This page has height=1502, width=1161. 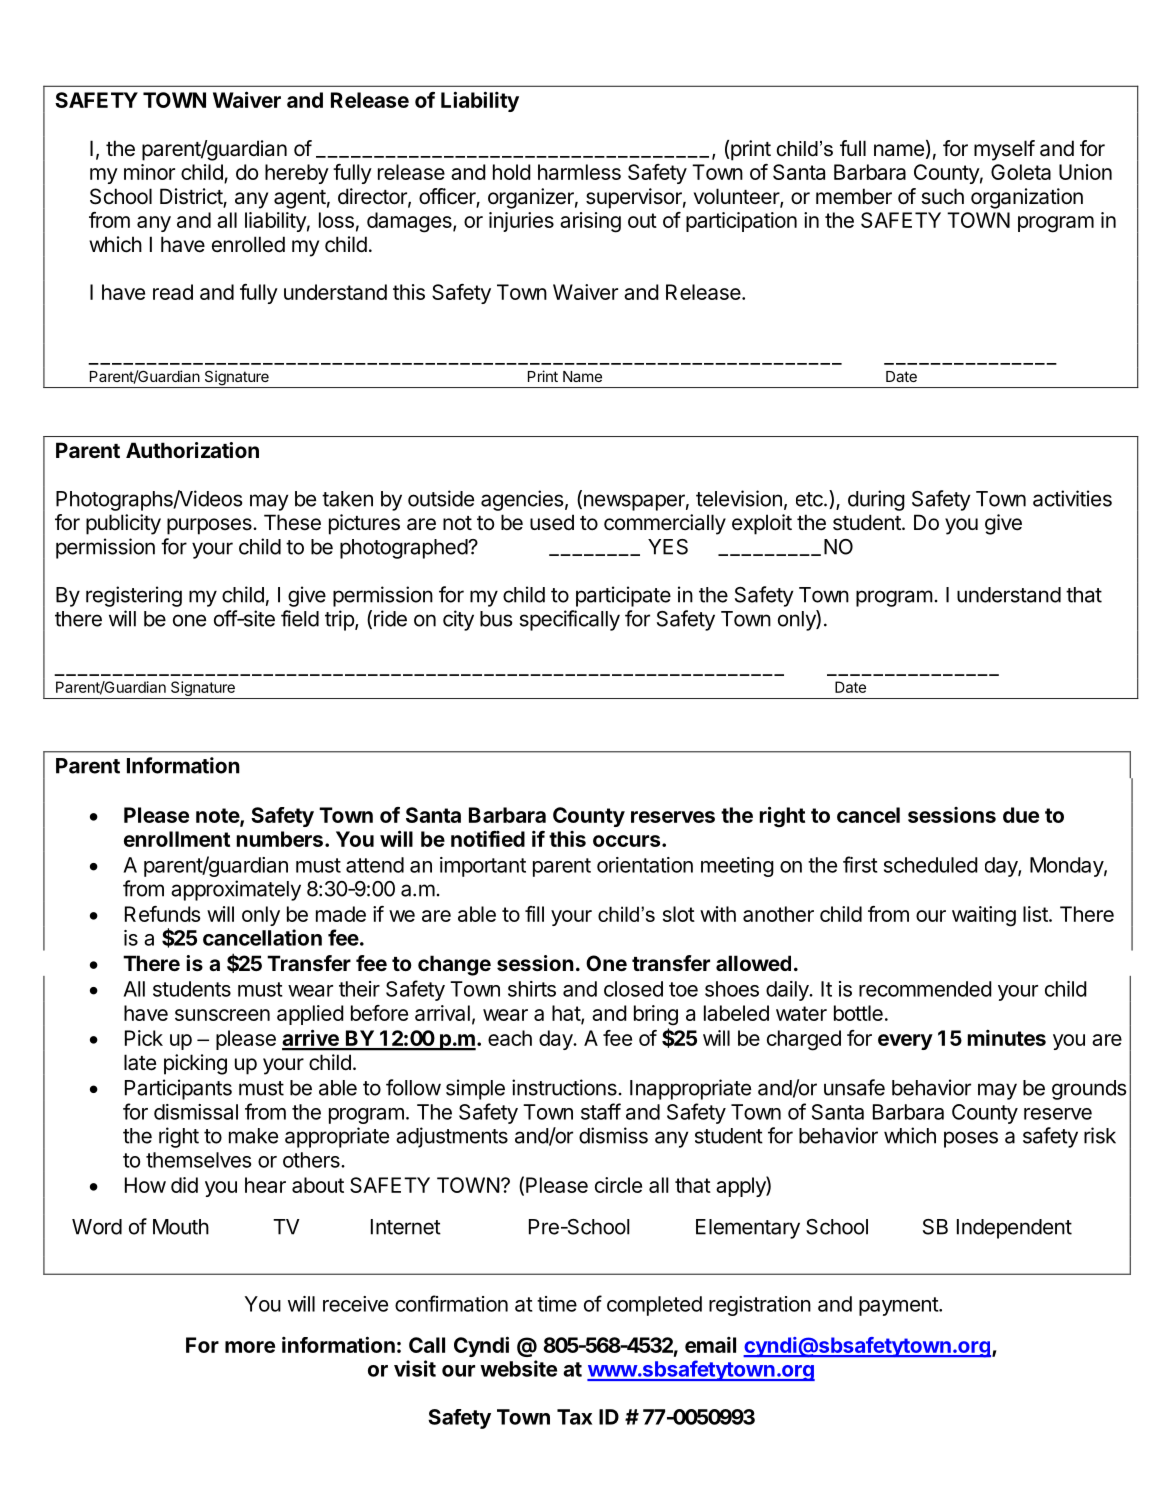 I want to click on harmless, so click(x=579, y=172).
